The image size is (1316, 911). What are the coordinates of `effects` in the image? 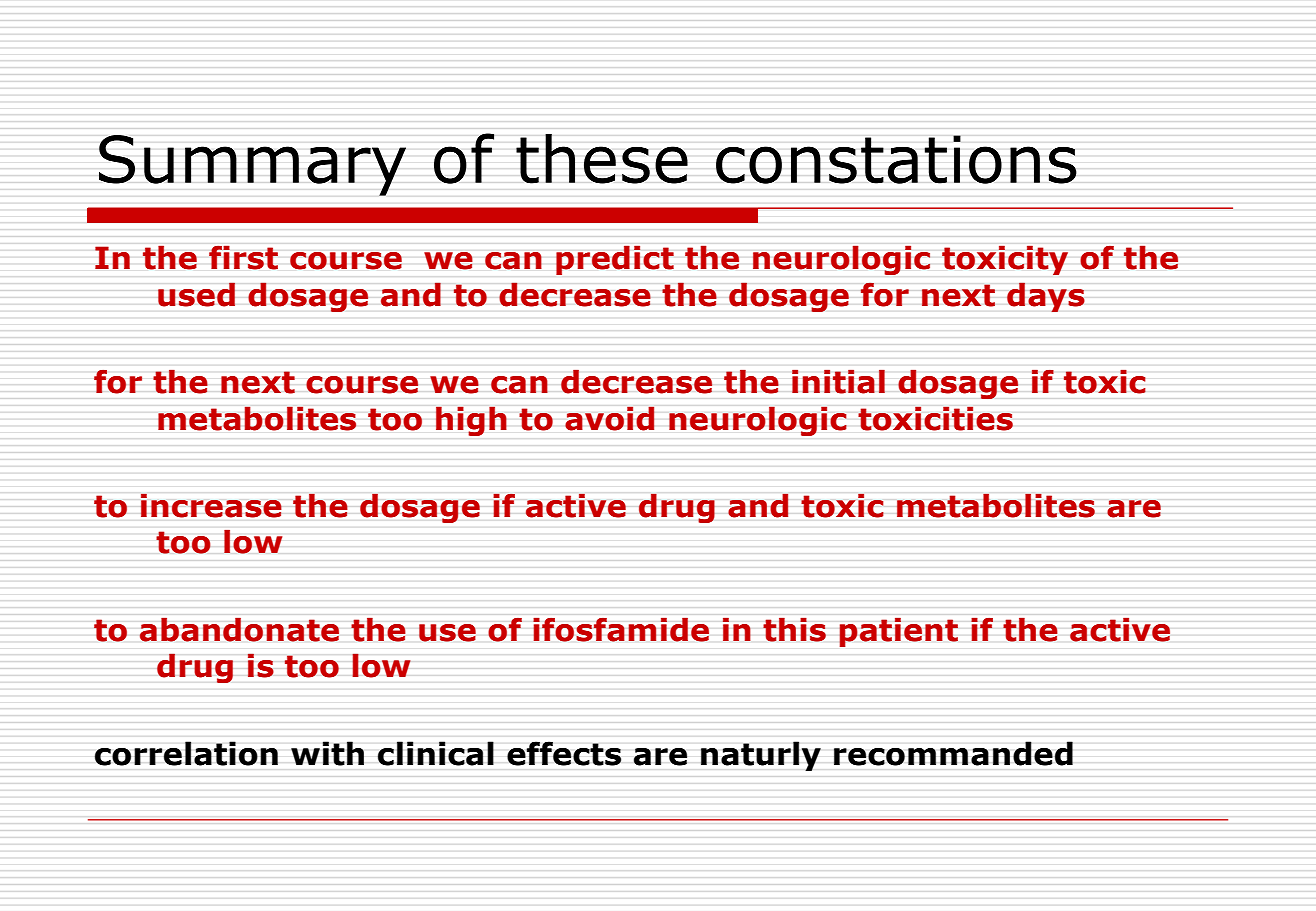 It's located at (564, 753).
